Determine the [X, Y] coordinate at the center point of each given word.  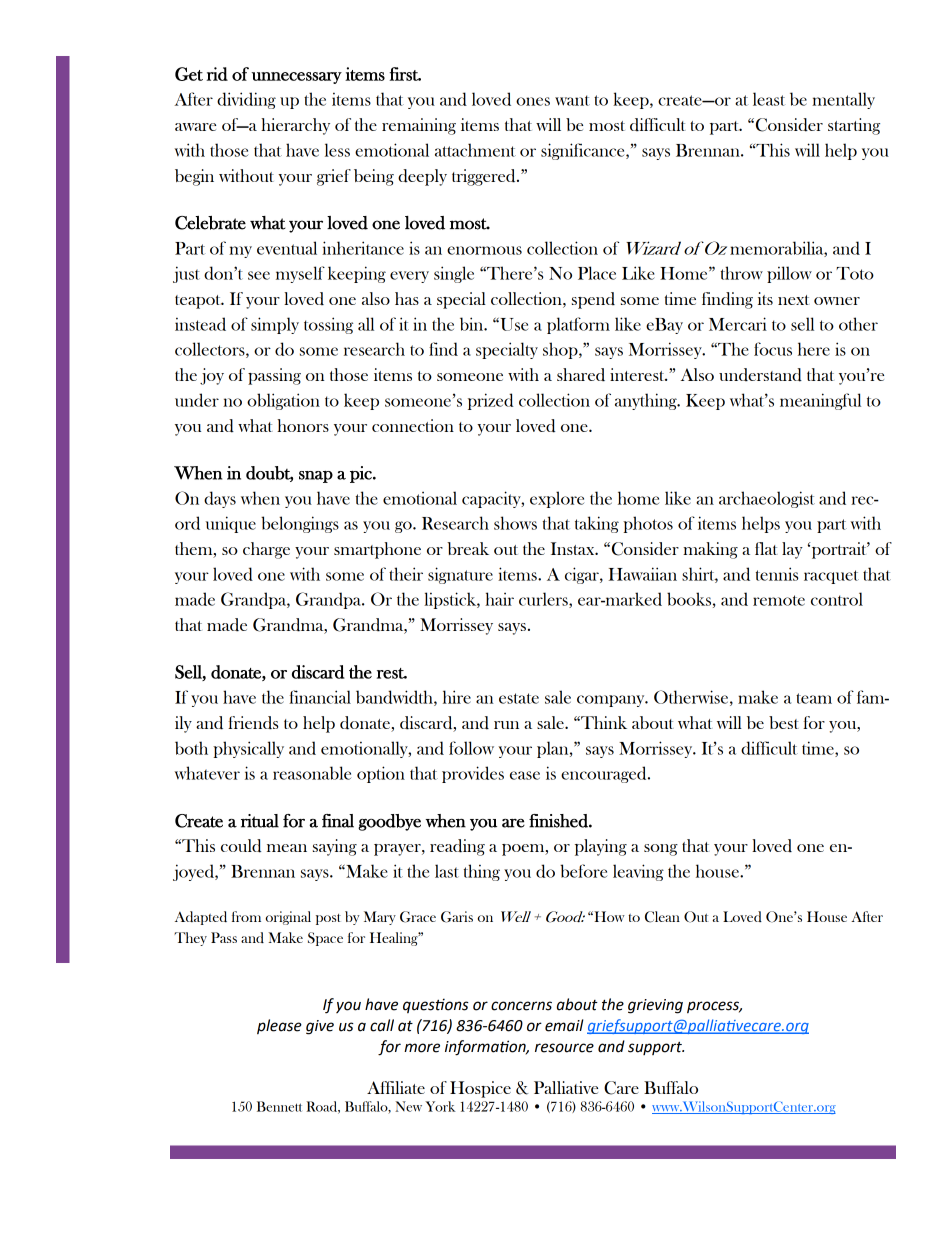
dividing [246, 100]
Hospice [480, 1089]
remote [779, 600]
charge [266, 550]
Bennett [279, 1106]
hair [499, 599]
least [769, 99]
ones [533, 101]
